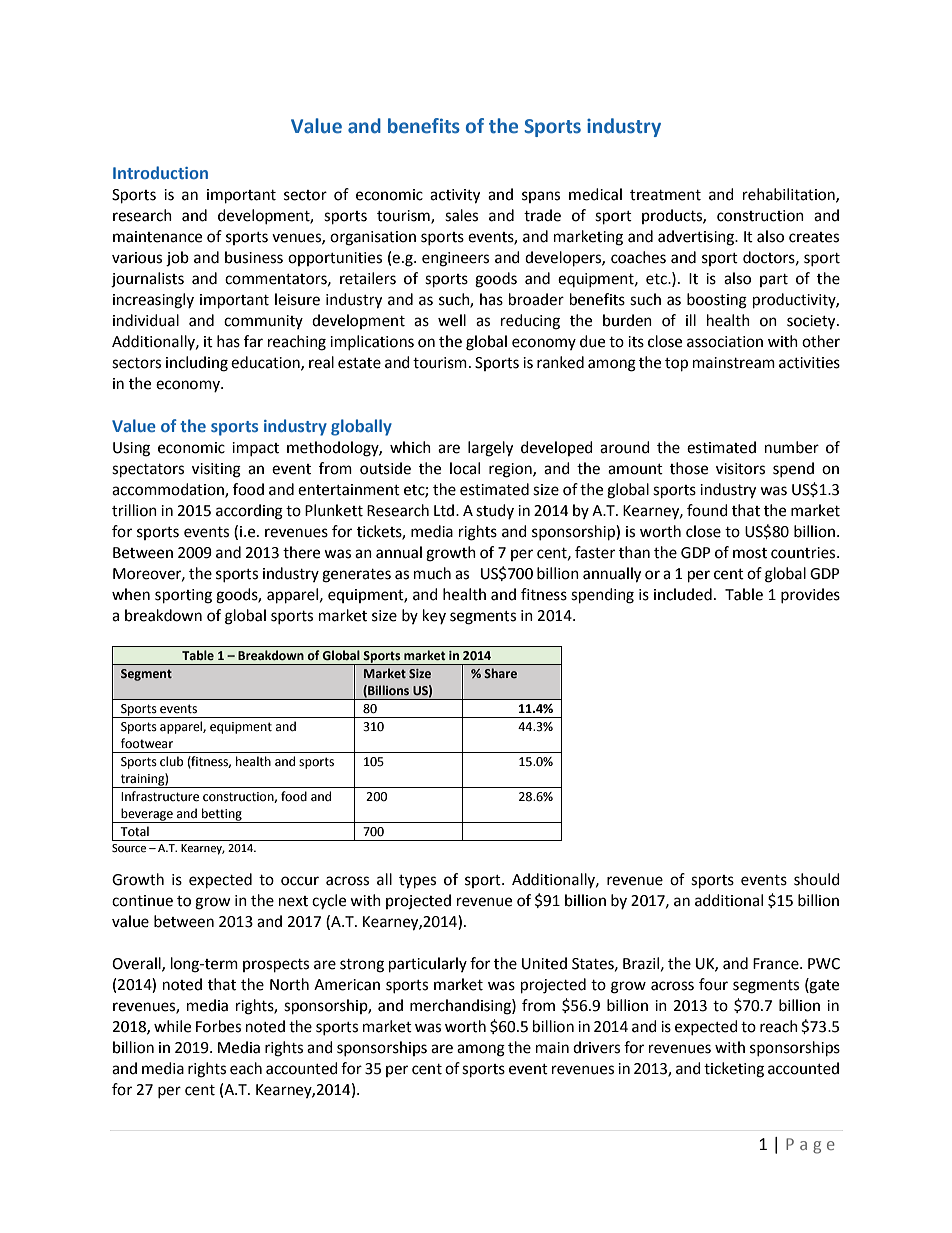 The width and height of the page is (952, 1233). I want to click on Forbes, so click(218, 1026).
